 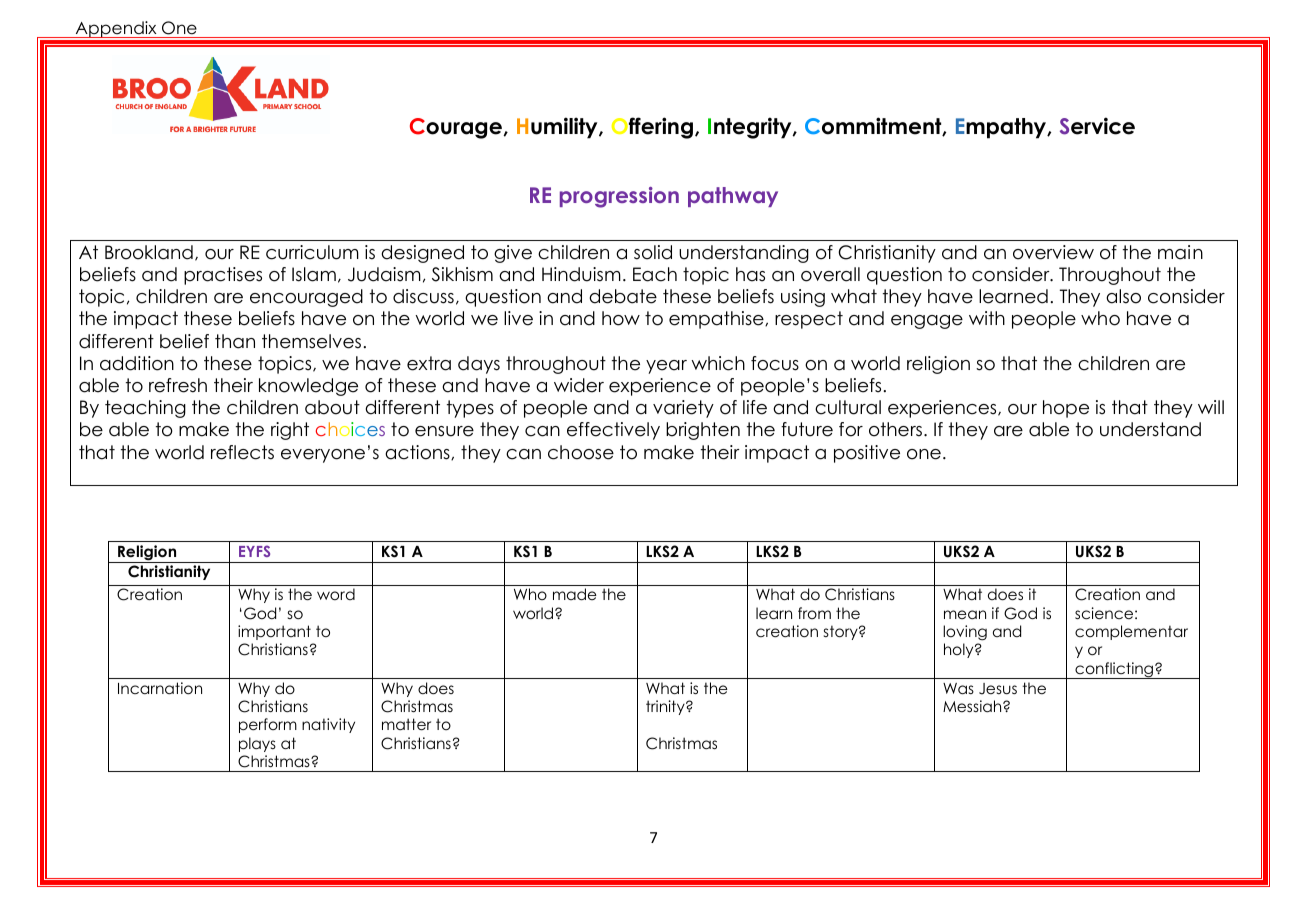 I want to click on empathise, so click(x=717, y=320).
